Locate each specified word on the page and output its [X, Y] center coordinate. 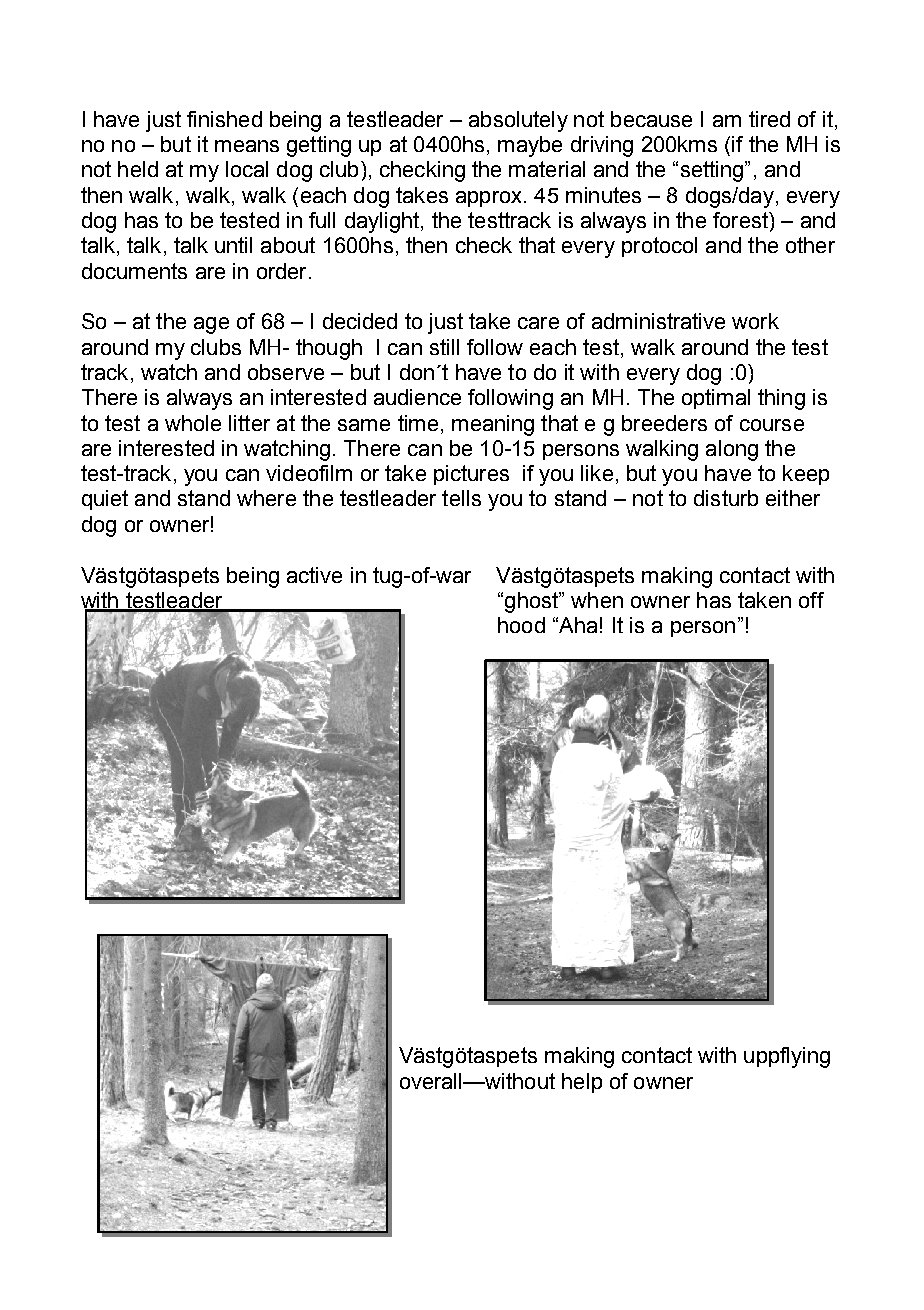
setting [713, 171]
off [811, 600]
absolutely [518, 121]
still [444, 347]
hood [521, 625]
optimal [716, 399]
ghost [532, 602]
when [597, 600]
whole [193, 423]
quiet [105, 500]
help [582, 1083]
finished [224, 119]
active [314, 575]
